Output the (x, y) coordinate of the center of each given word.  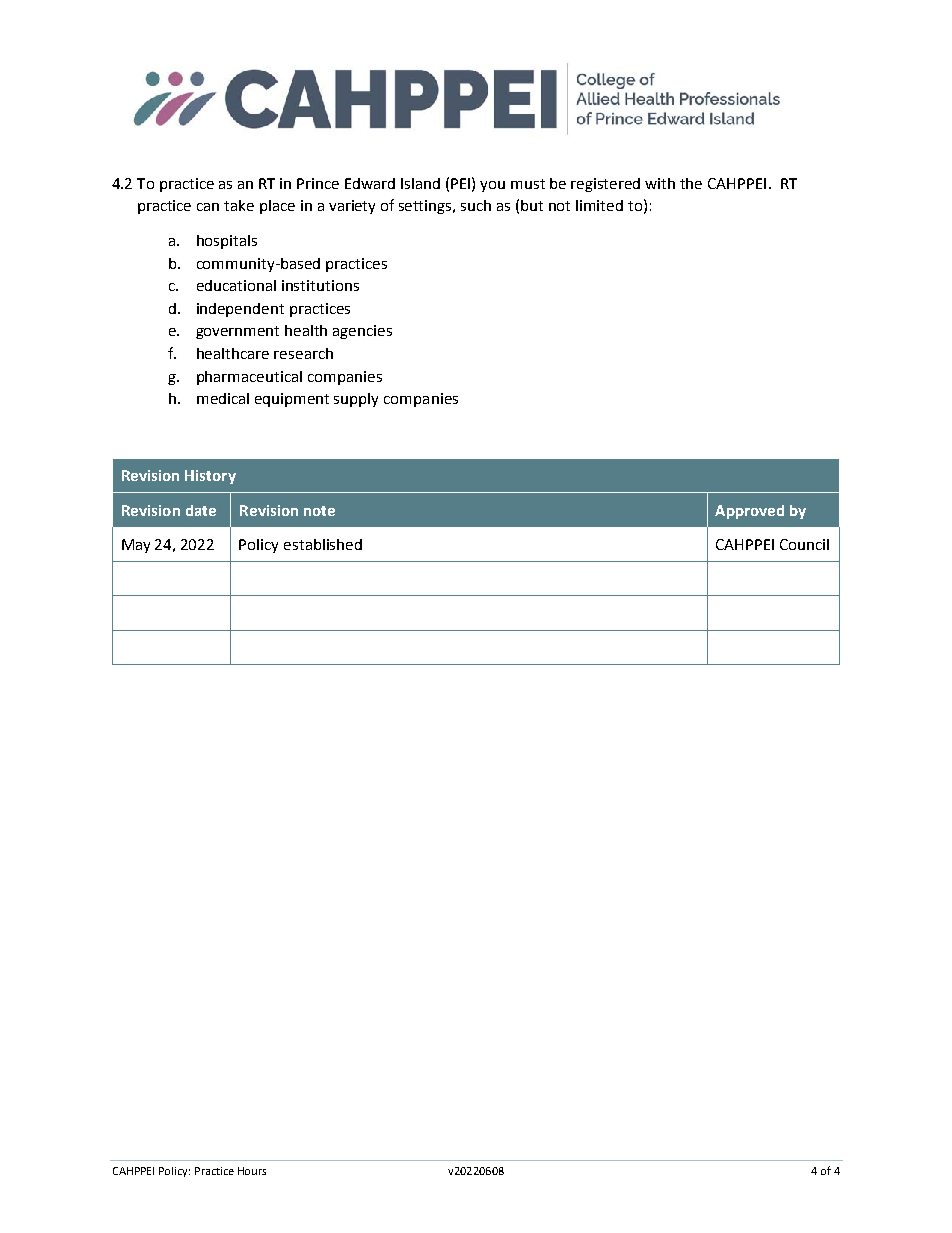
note (319, 511)
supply (356, 400)
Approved (749, 512)
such (476, 205)
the (691, 183)
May (136, 546)
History (210, 477)
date (201, 510)
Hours (252, 1171)
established (323, 544)
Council (804, 544)
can (208, 207)
